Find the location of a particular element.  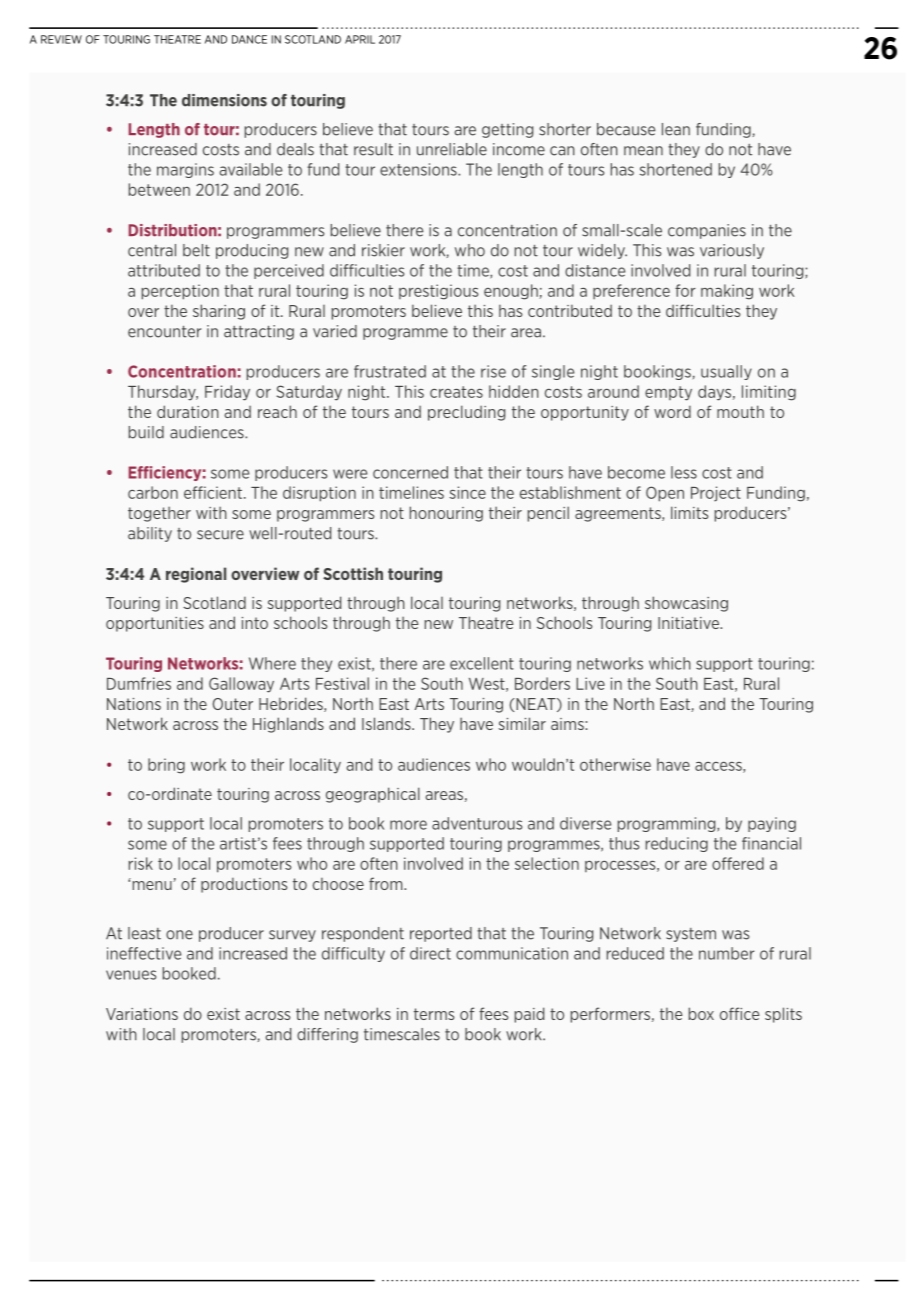

lean is located at coordinates (676, 129).
